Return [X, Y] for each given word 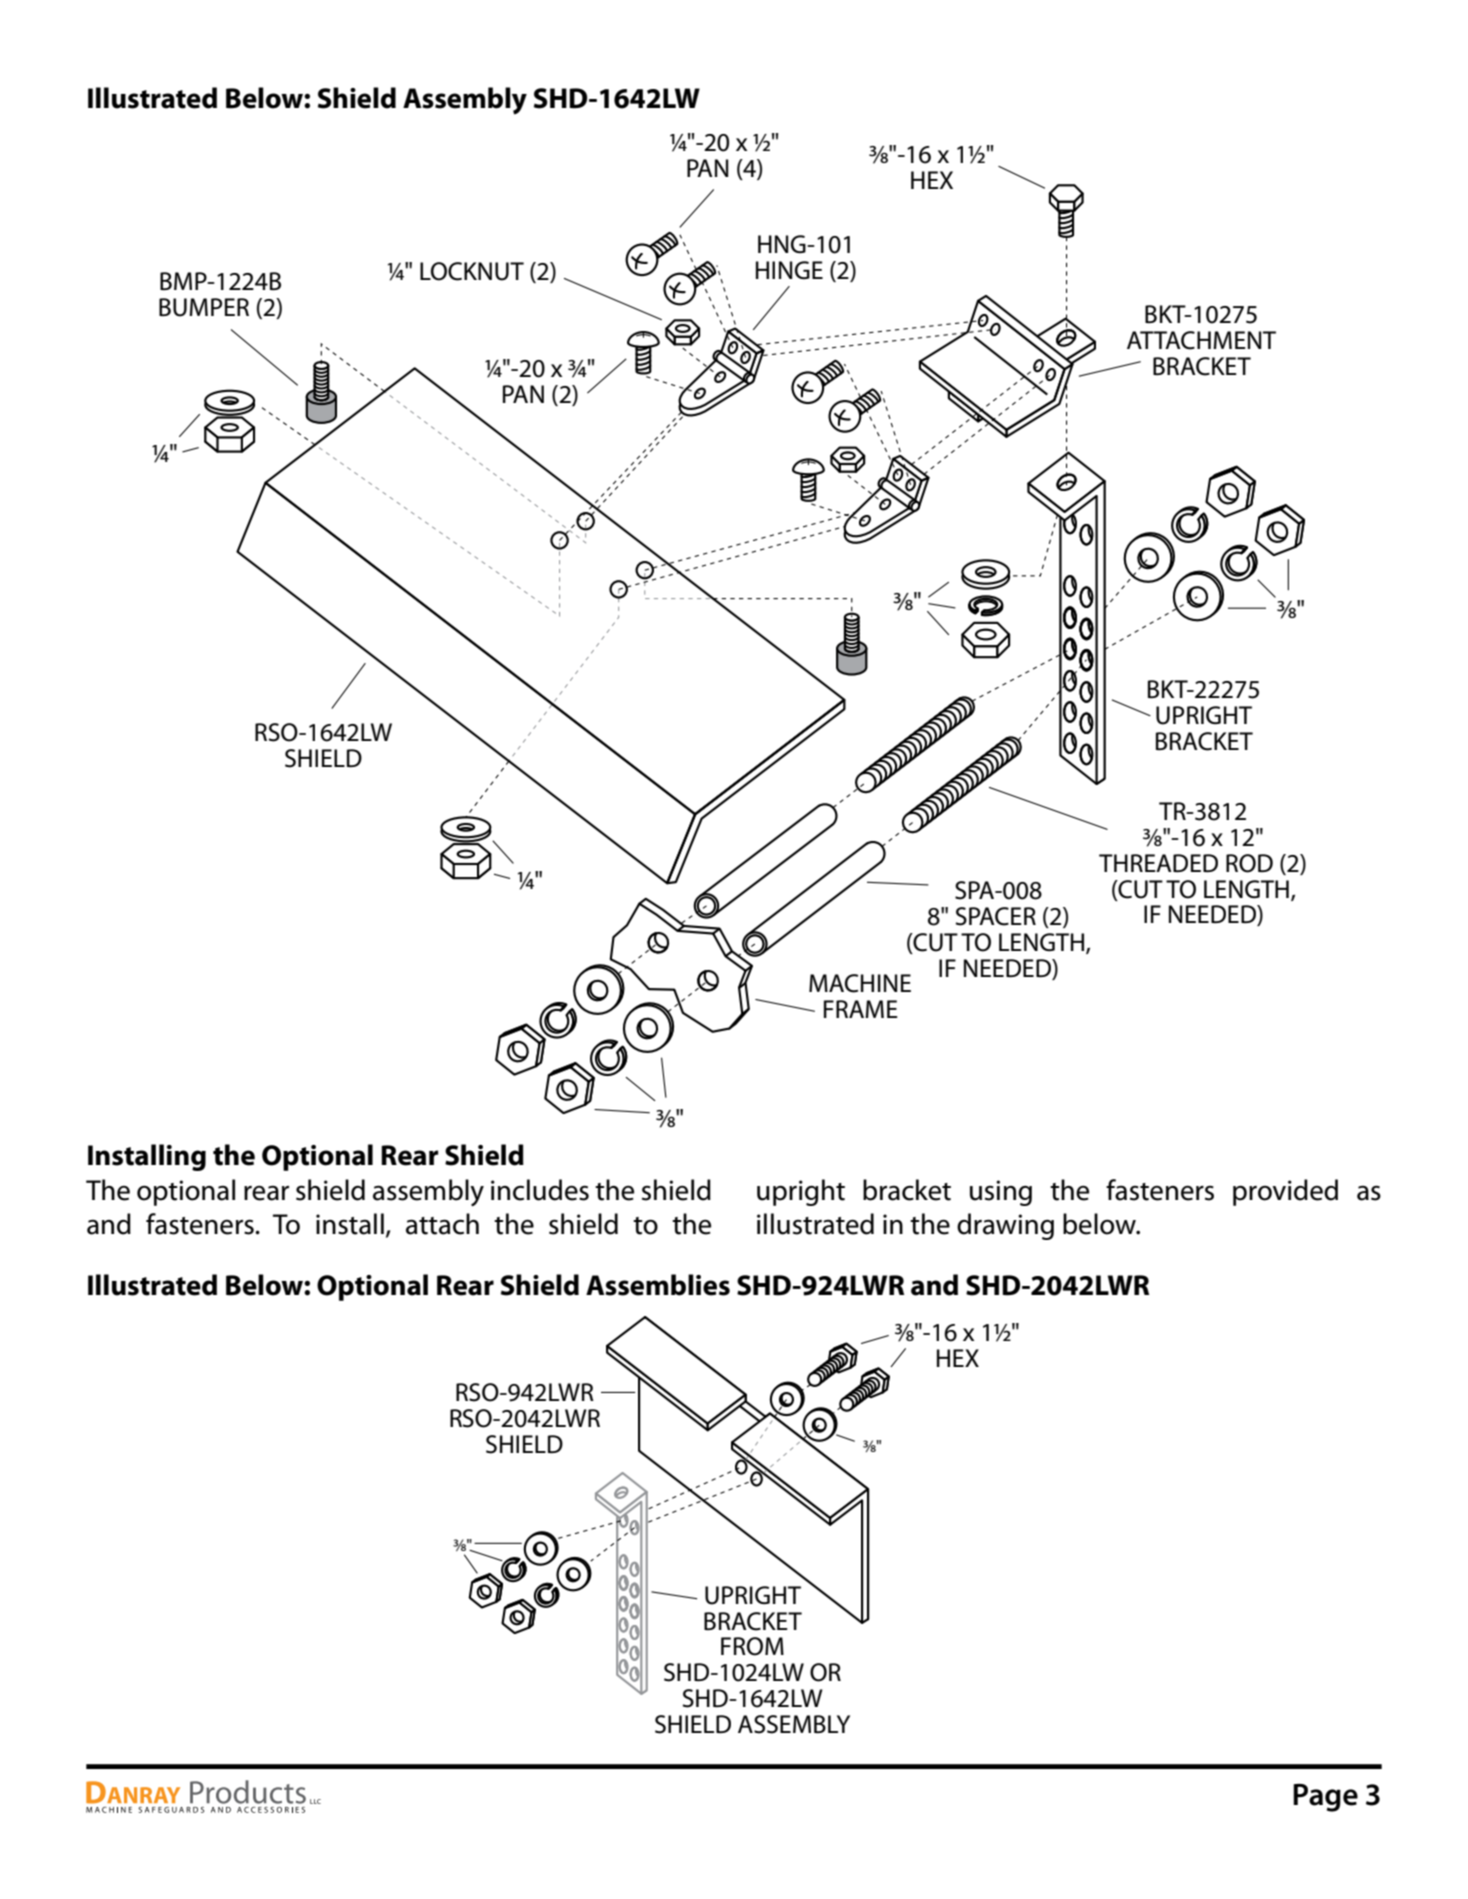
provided [1285, 1192]
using [1001, 1193]
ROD [1249, 863]
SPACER [996, 916]
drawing [1005, 1226]
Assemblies [658, 1285]
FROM [752, 1646]
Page [1325, 1798]
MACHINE [860, 983]
